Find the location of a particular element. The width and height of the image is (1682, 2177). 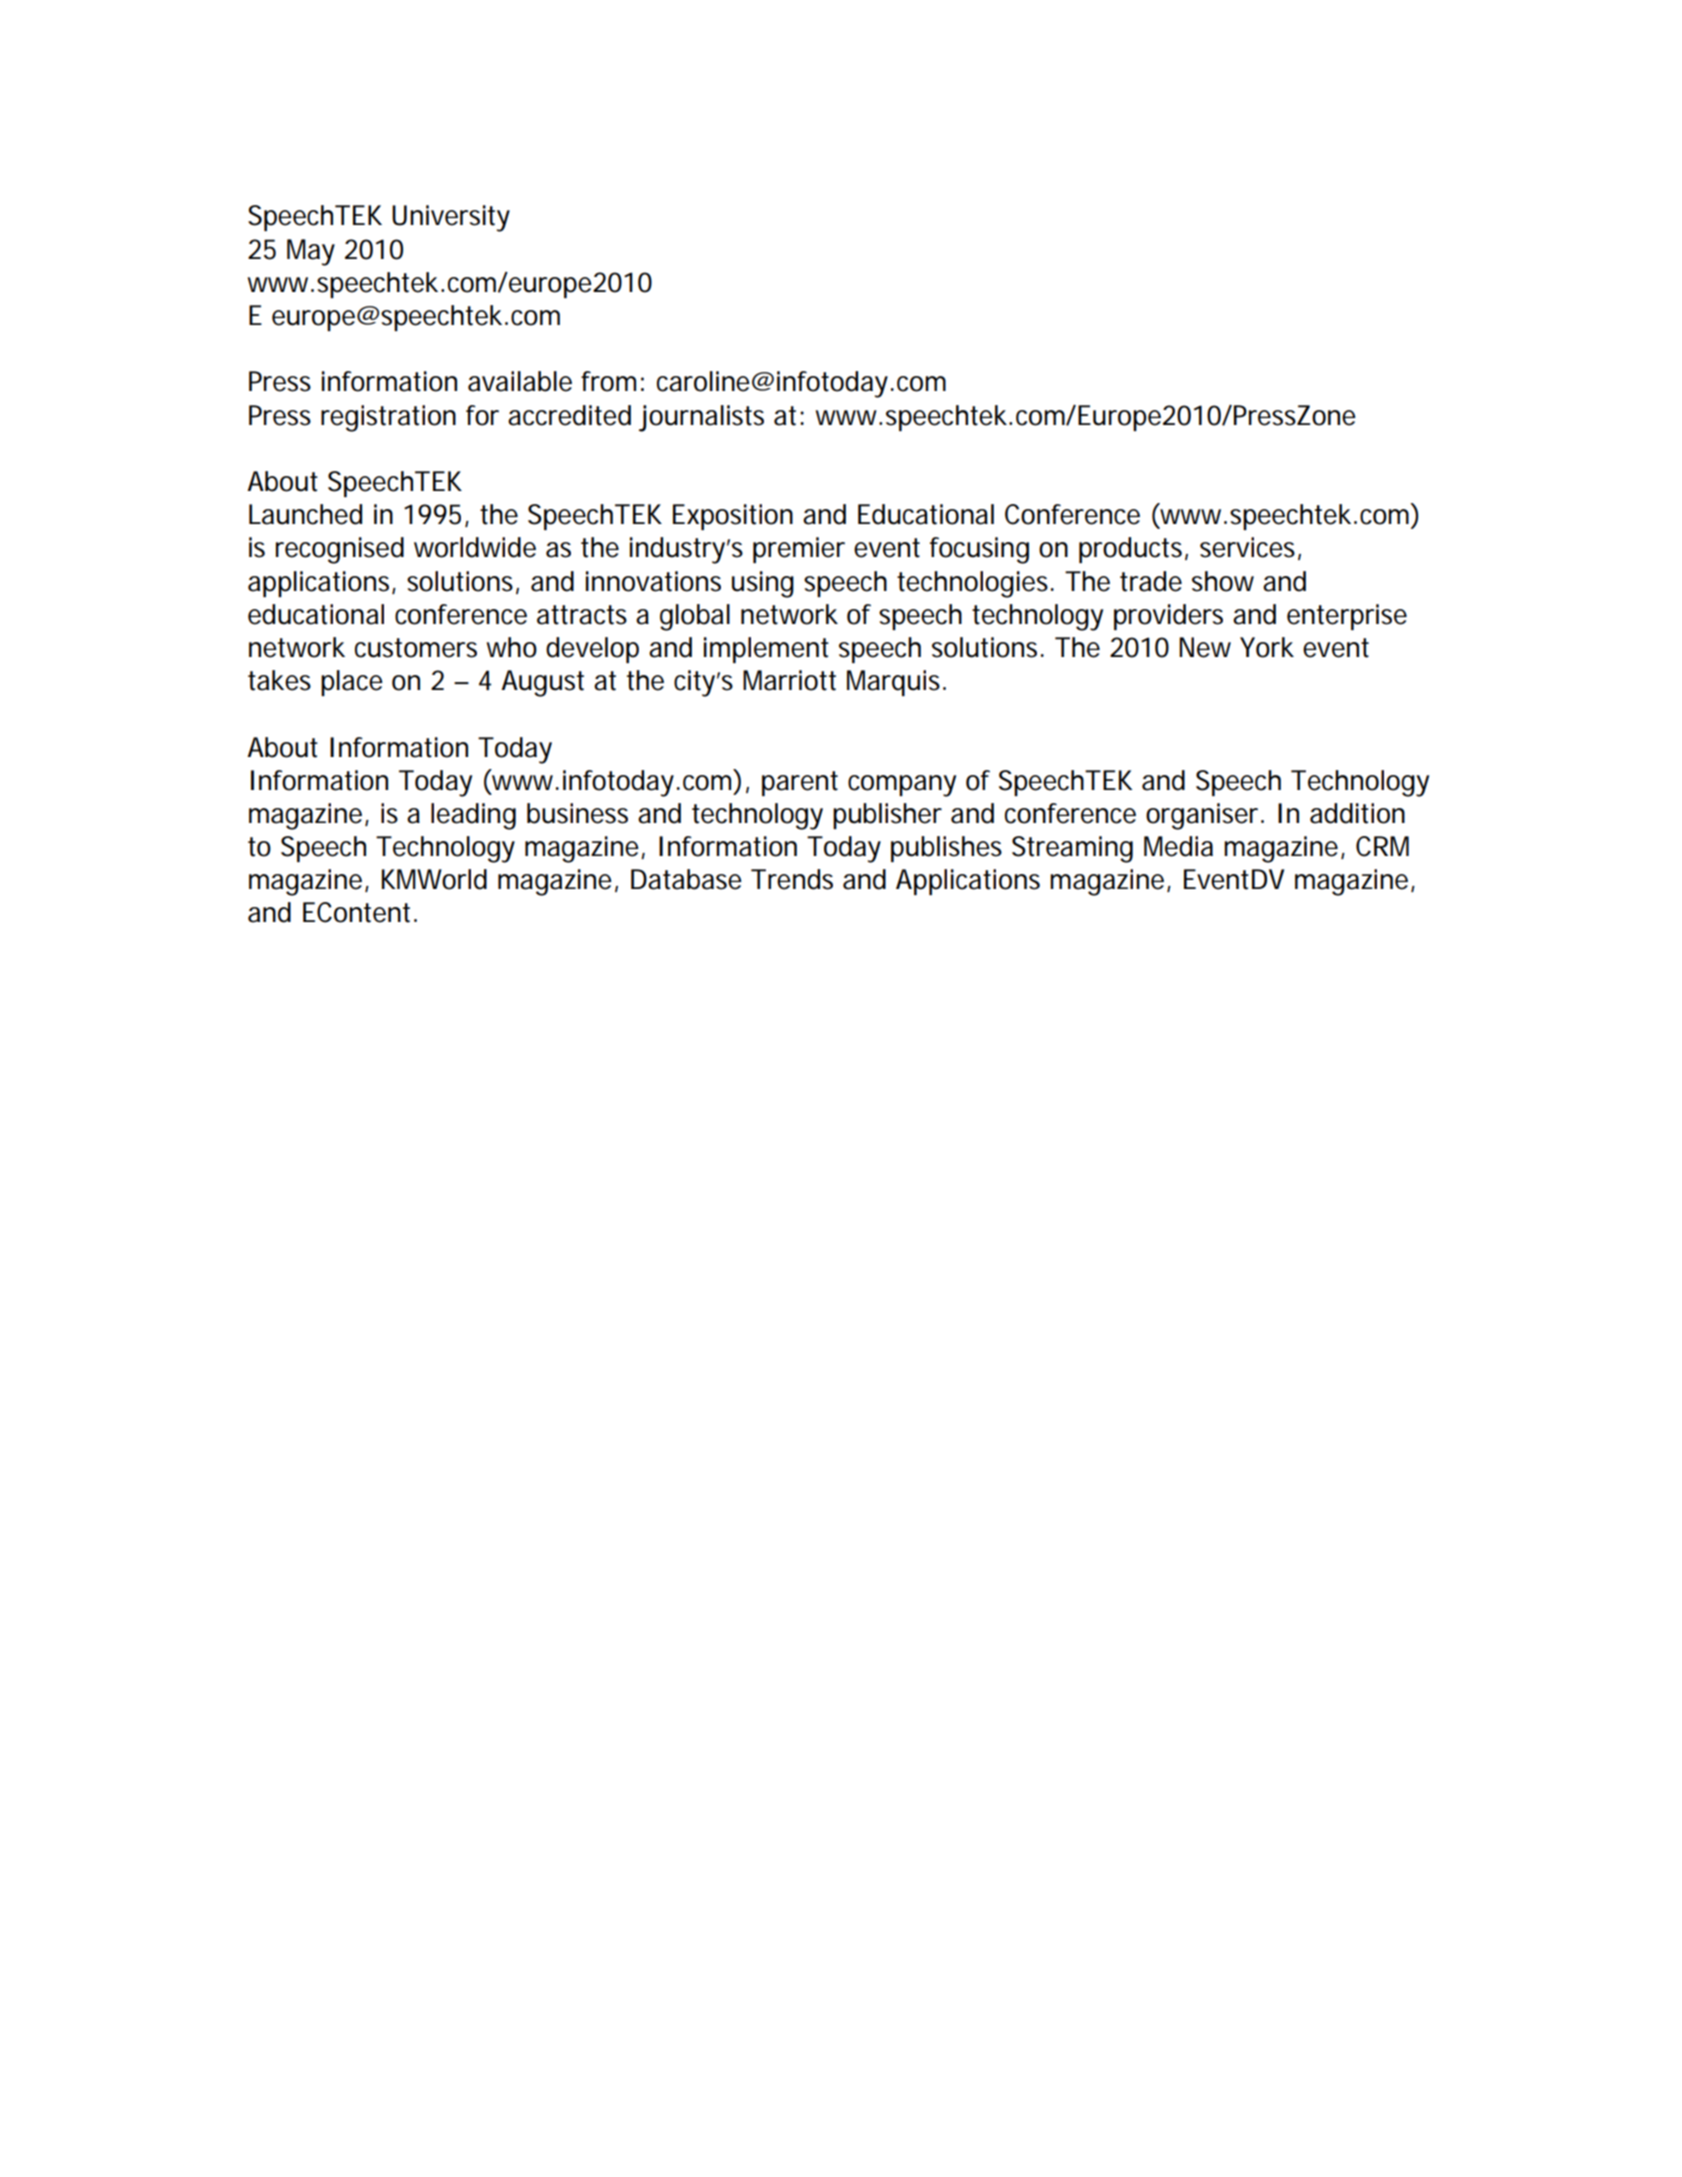

products is located at coordinates (1132, 550).
